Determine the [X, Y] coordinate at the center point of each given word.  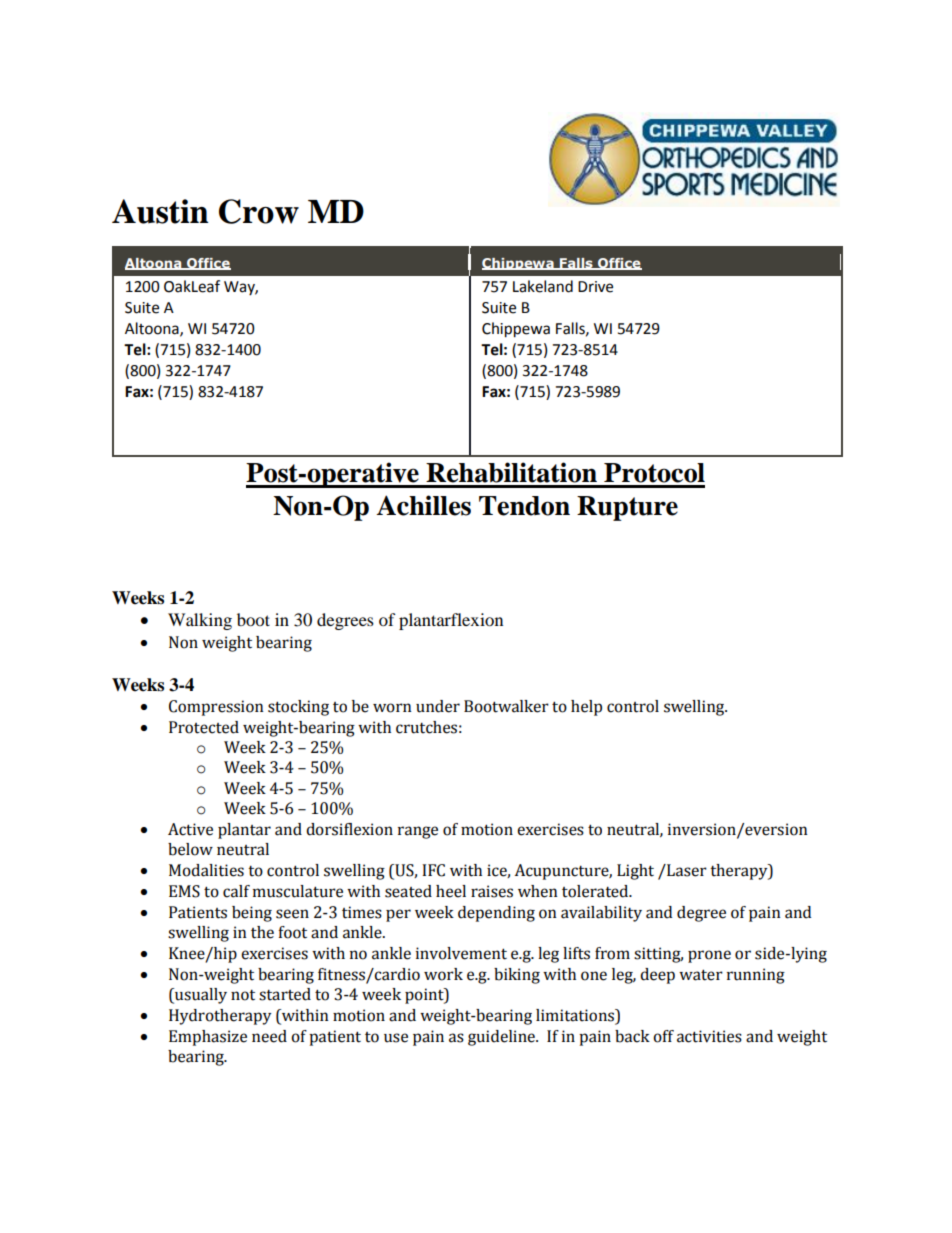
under [438, 706]
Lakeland [543, 286]
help [586, 708]
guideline [502, 1038]
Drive [595, 287]
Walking [200, 621]
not [243, 995]
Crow [259, 211]
